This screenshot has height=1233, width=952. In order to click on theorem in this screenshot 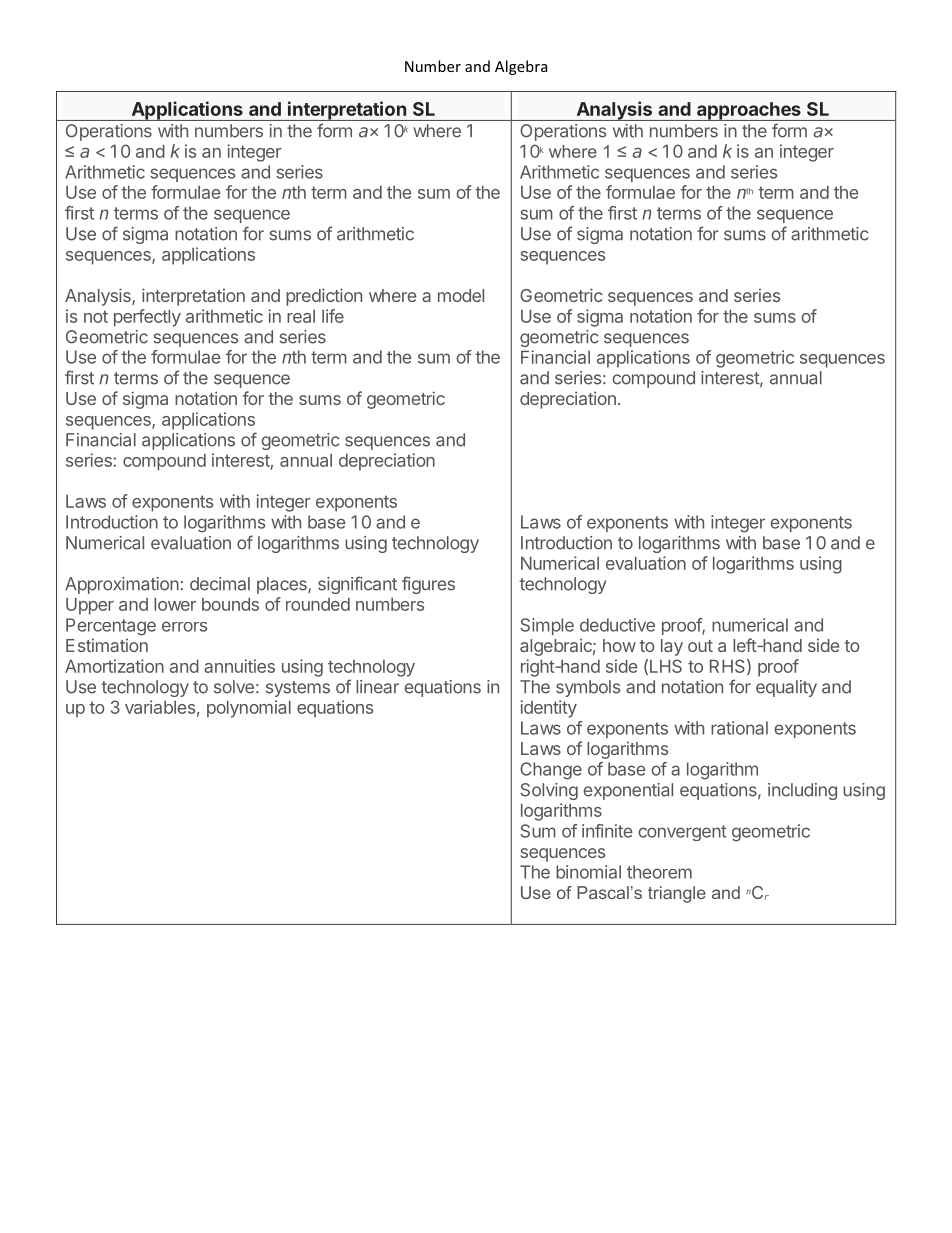, I will do `click(659, 872)`.
